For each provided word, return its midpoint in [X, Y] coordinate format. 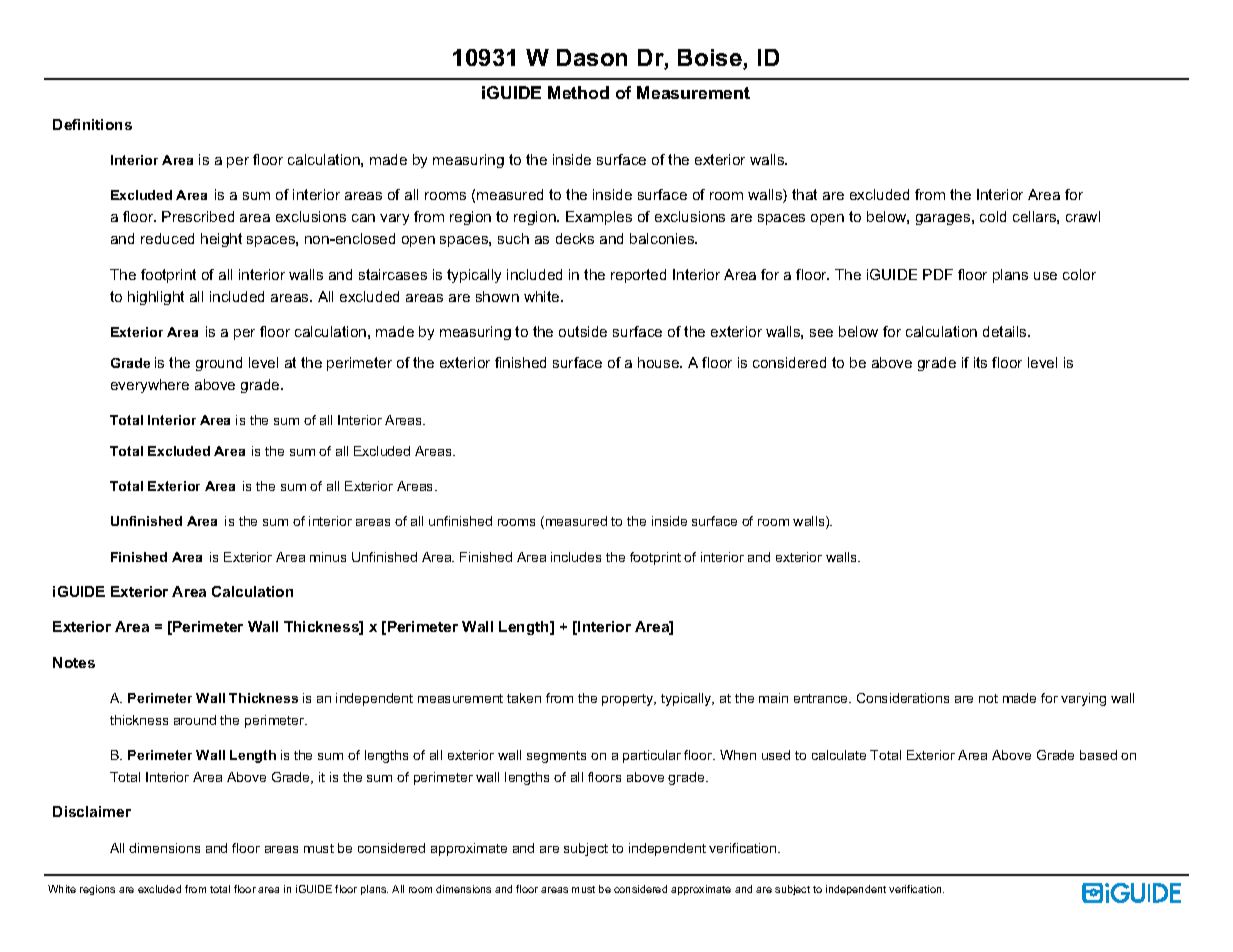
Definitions [92, 124]
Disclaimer [92, 811]
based [1098, 755]
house [660, 362]
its [980, 362]
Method [578, 92]
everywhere [150, 386]
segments [556, 757]
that [804, 194]
